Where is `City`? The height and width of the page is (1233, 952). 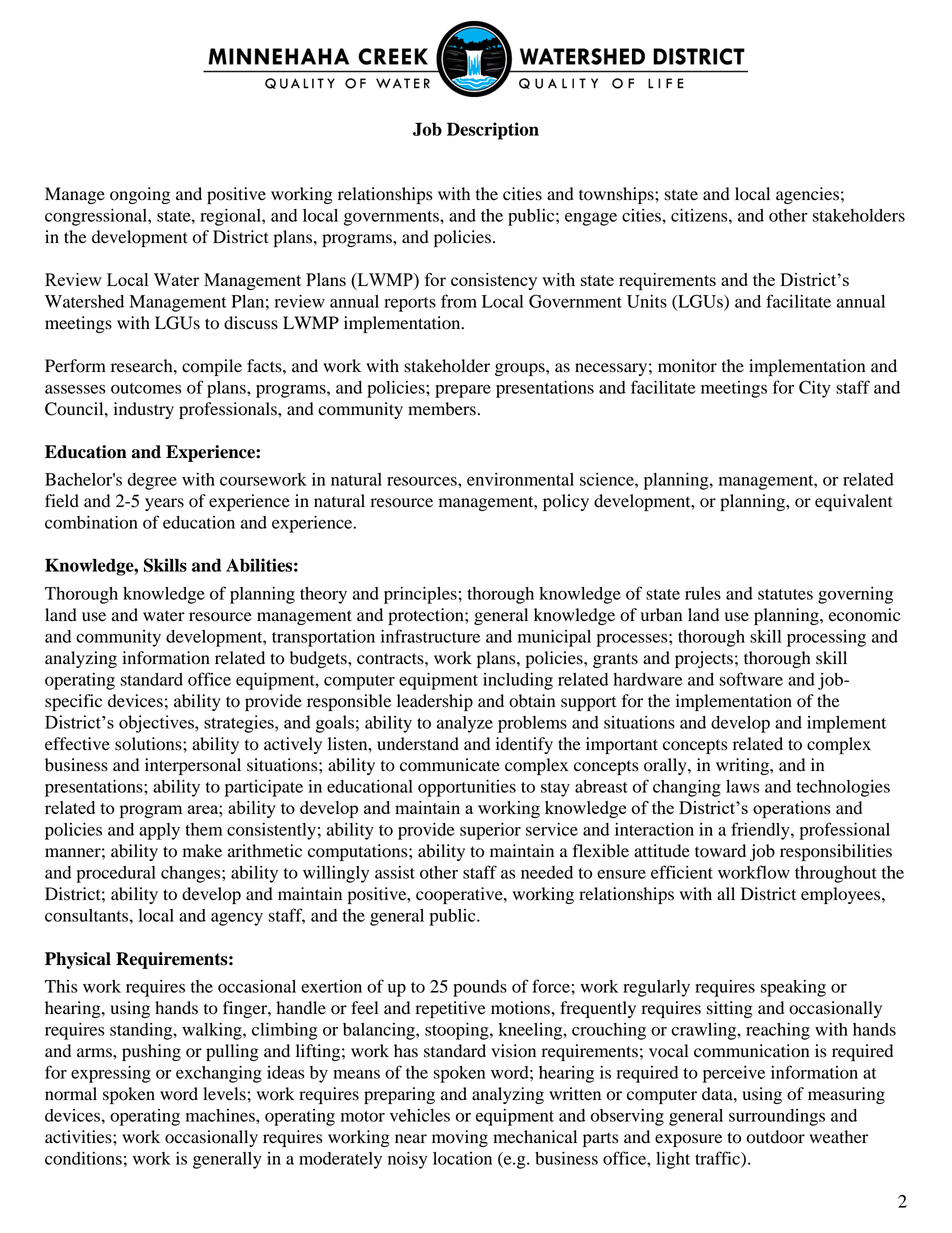 City is located at coordinates (815, 389).
